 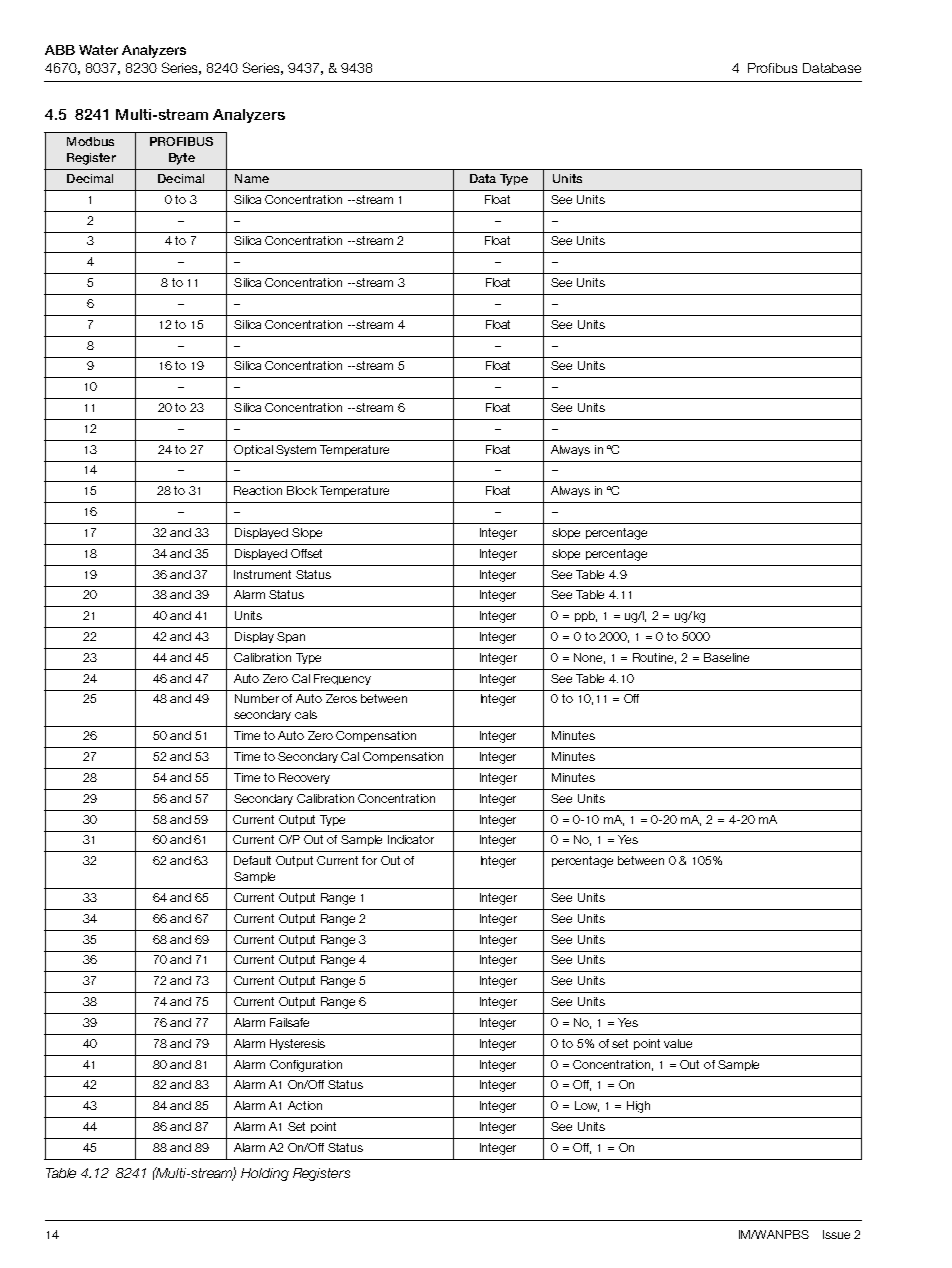 I want to click on System, so click(x=296, y=450).
